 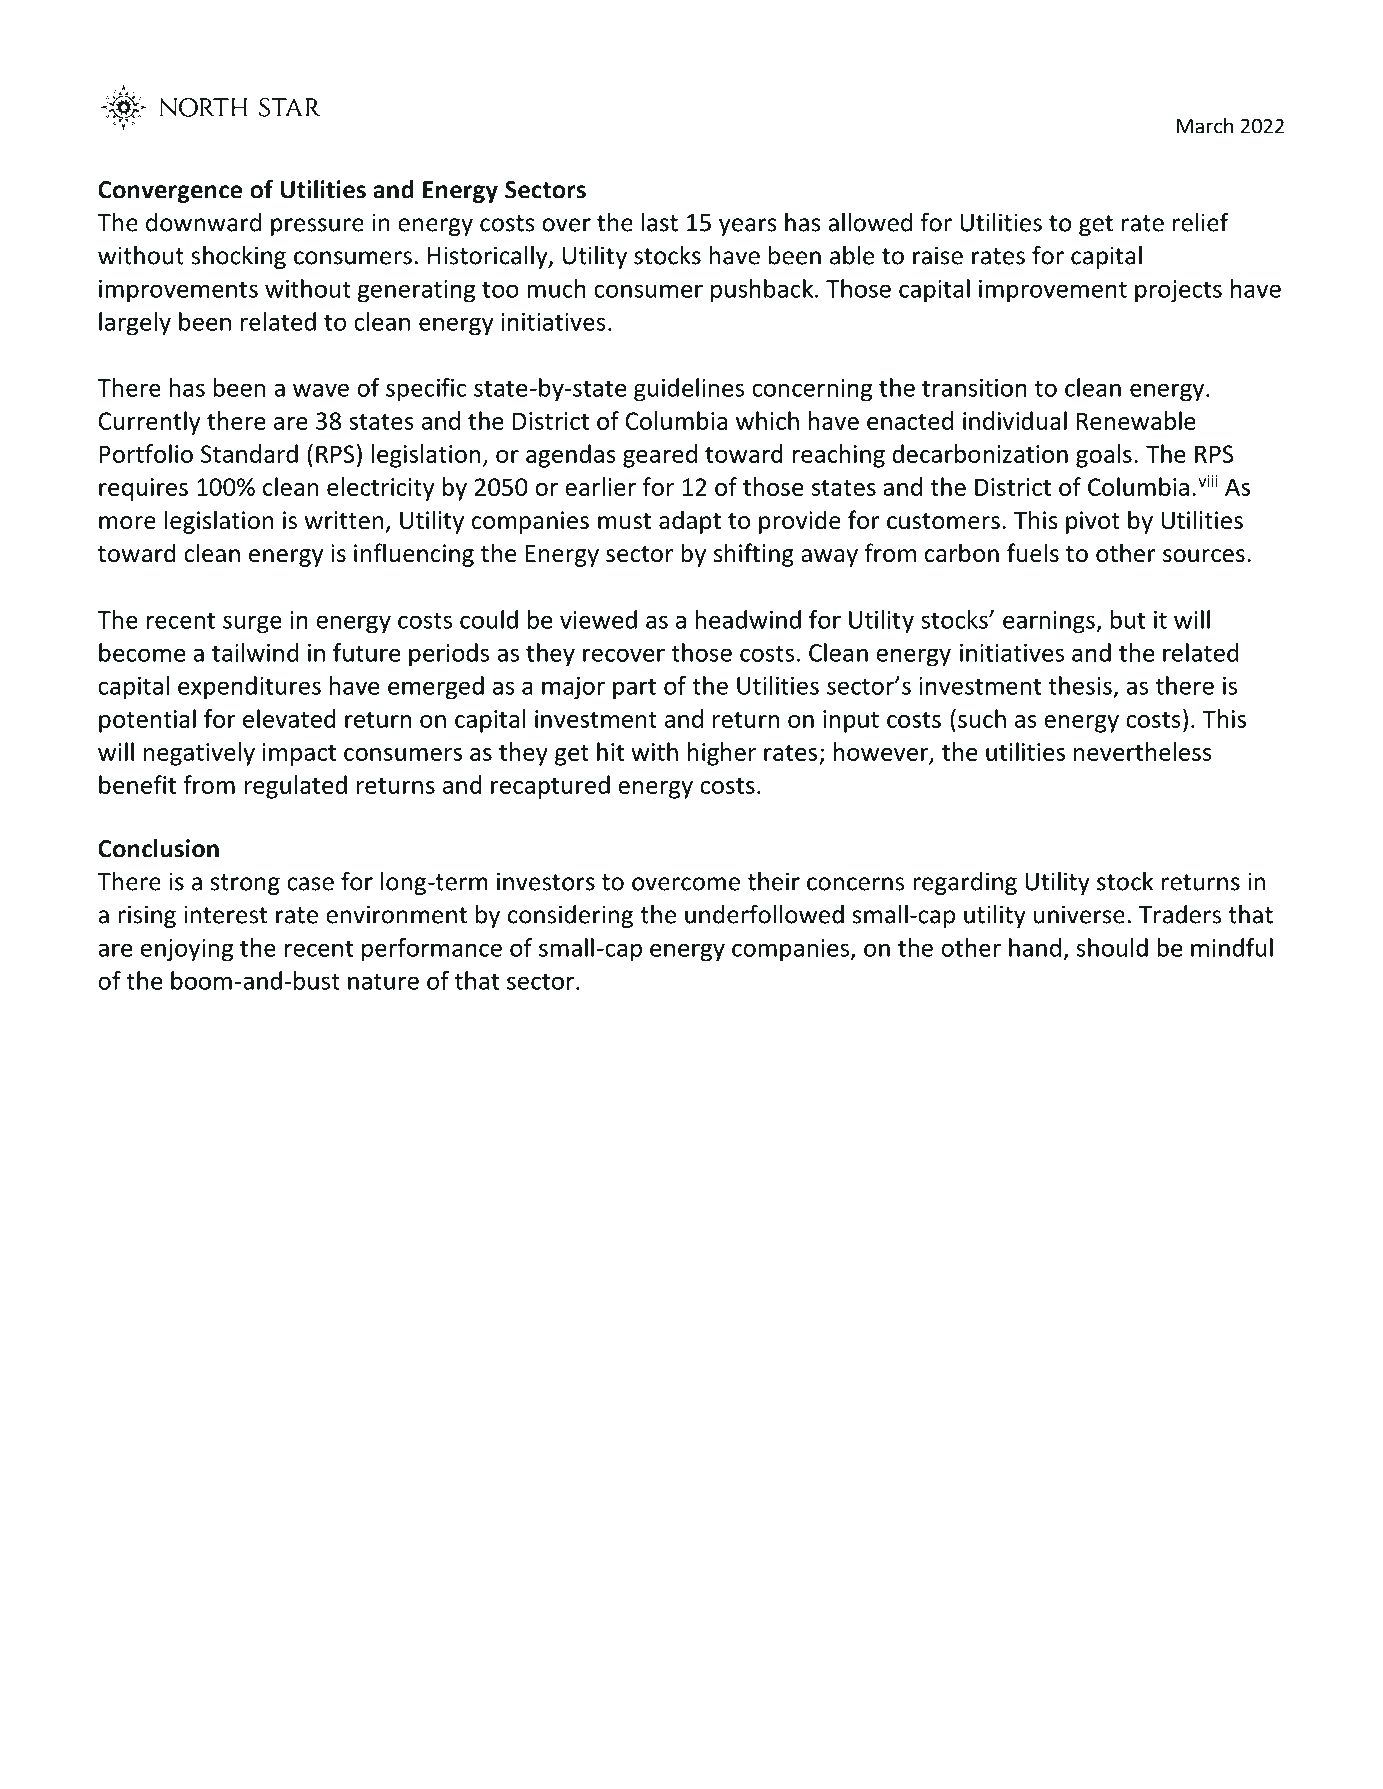 I want to click on should, so click(x=1112, y=947).
